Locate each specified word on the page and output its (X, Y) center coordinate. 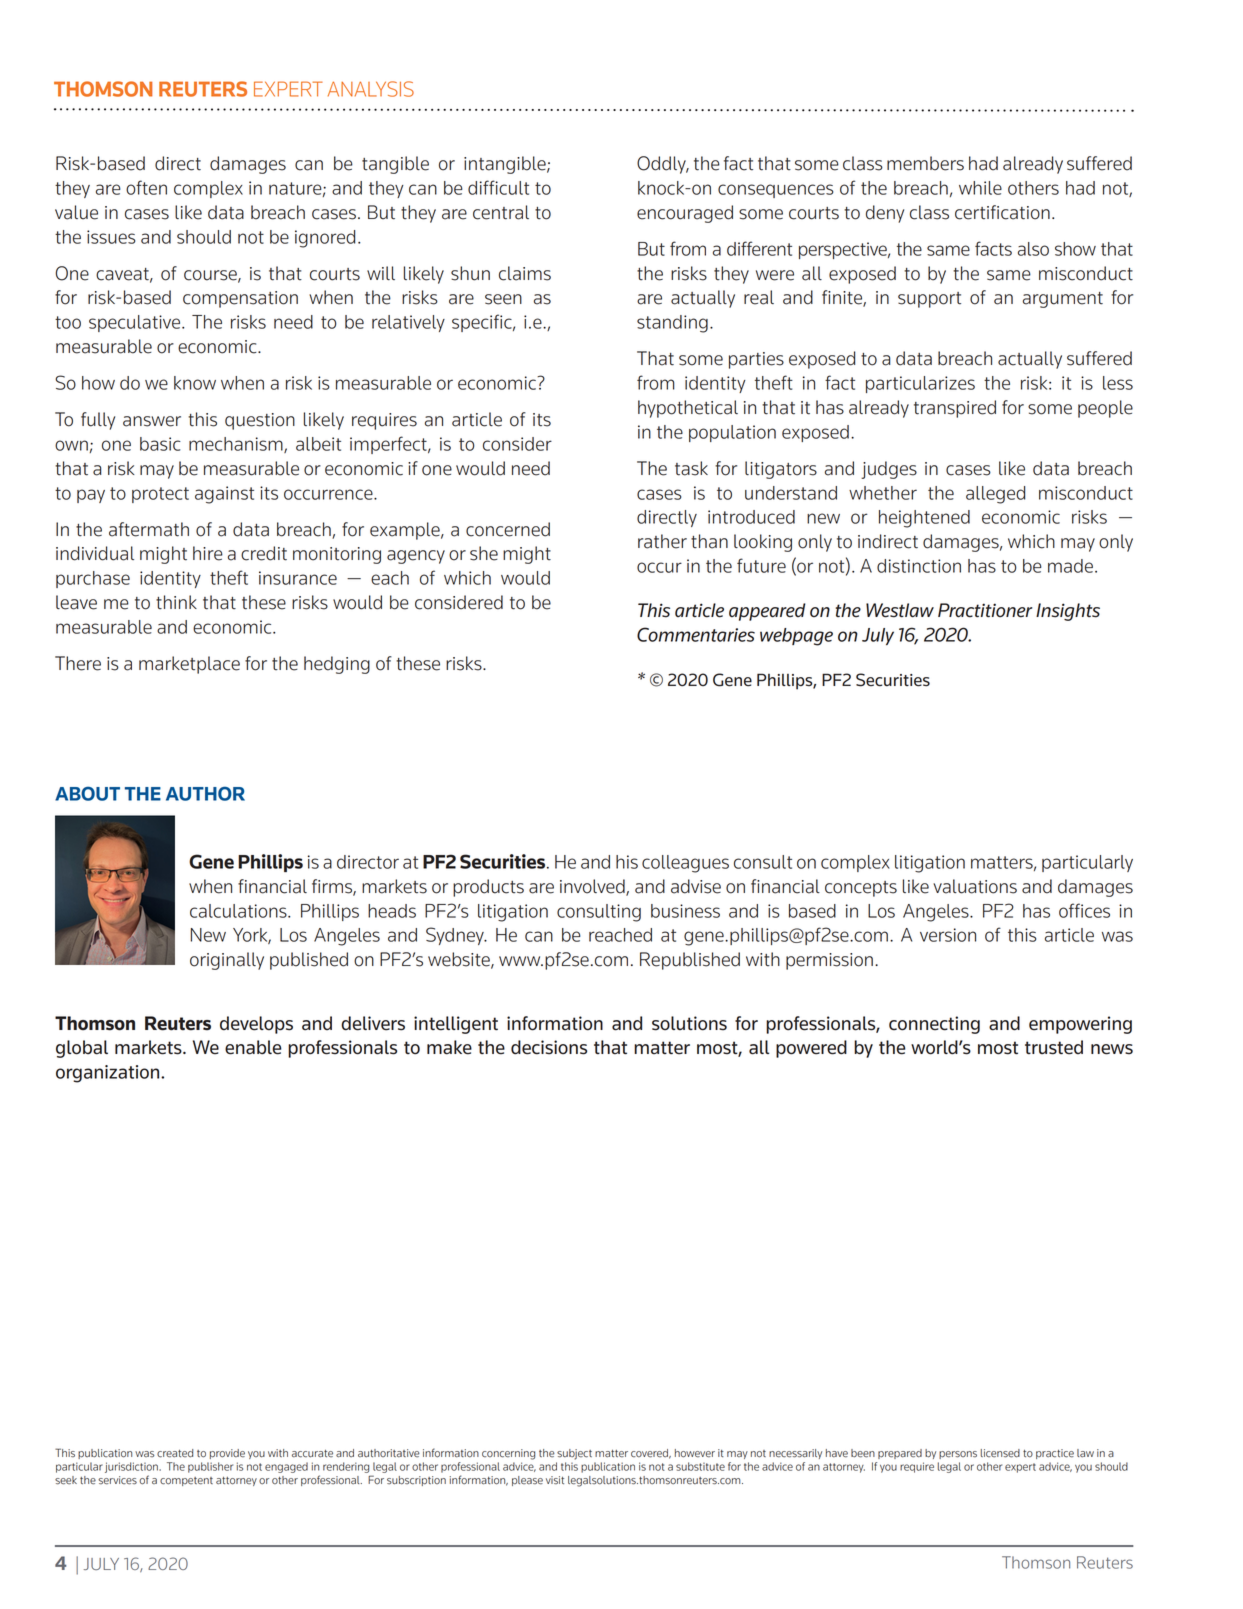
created (175, 1453)
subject (574, 1454)
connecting (934, 1025)
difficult (498, 187)
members (925, 163)
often (146, 187)
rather (662, 541)
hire (208, 553)
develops (256, 1025)
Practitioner (985, 610)
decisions (549, 1047)
